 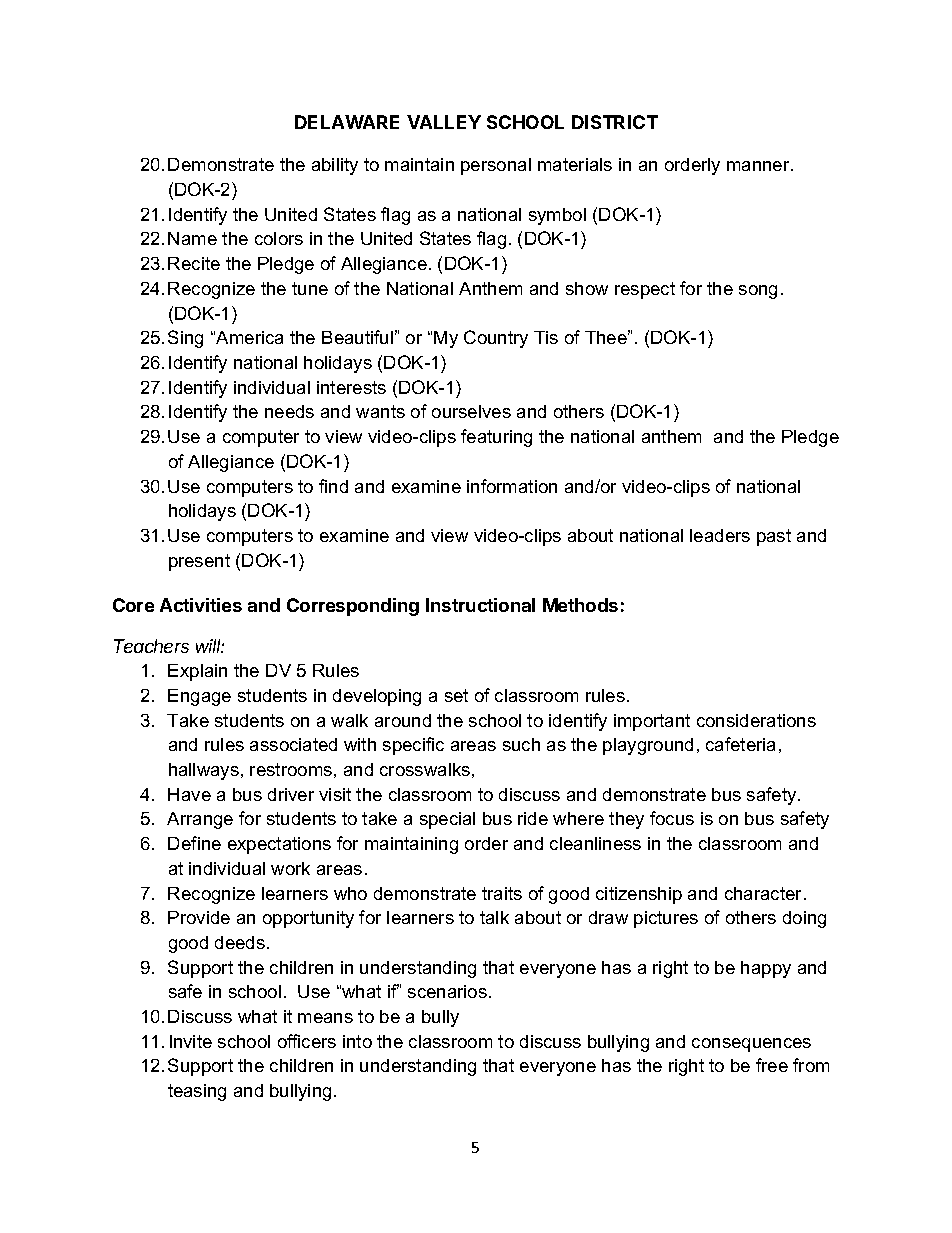 What do you see at coordinates (758, 292) in the document?
I see `song` at bounding box center [758, 292].
